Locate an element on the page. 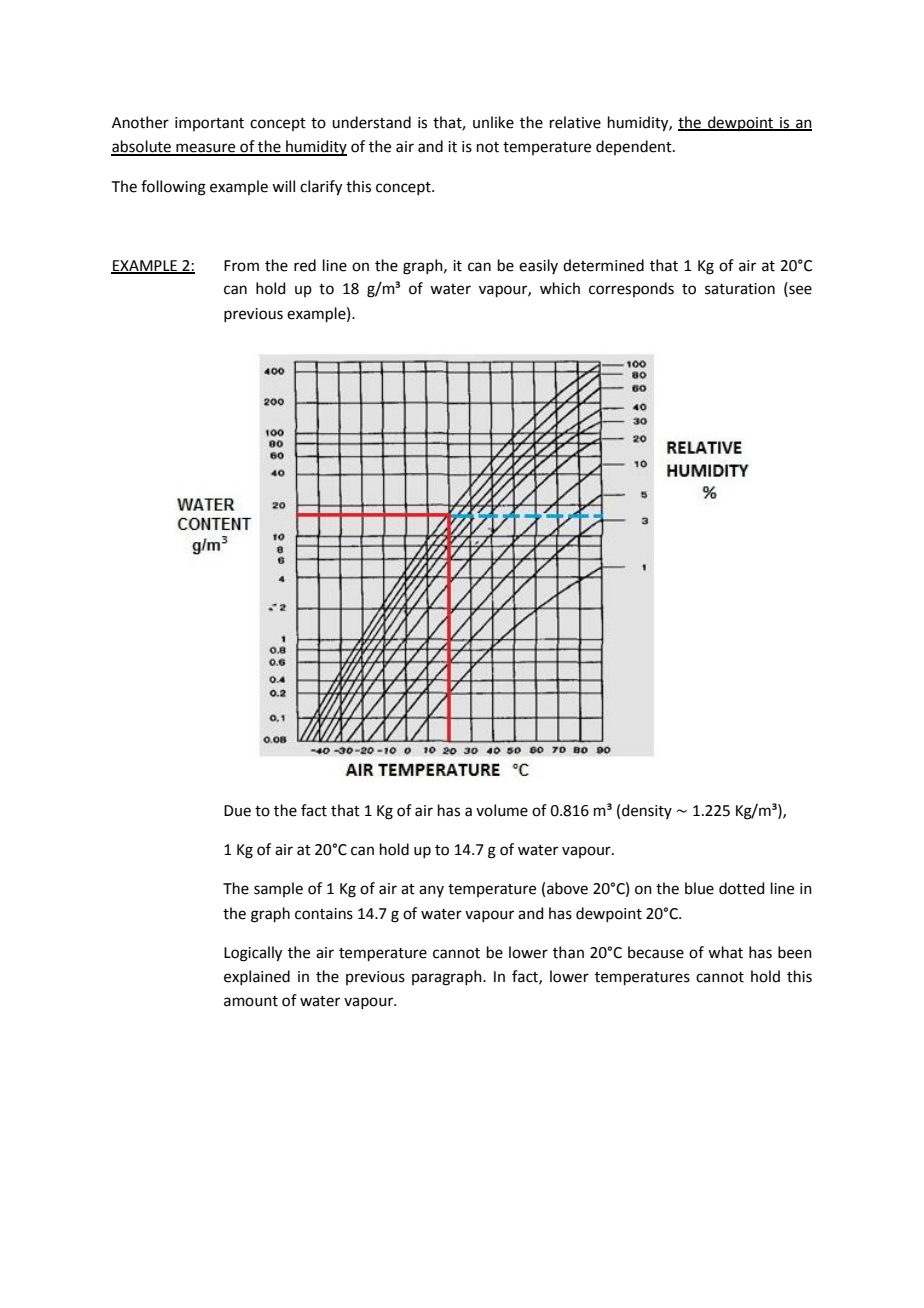 This page has height=1308, width=924. explained is located at coordinates (257, 977).
